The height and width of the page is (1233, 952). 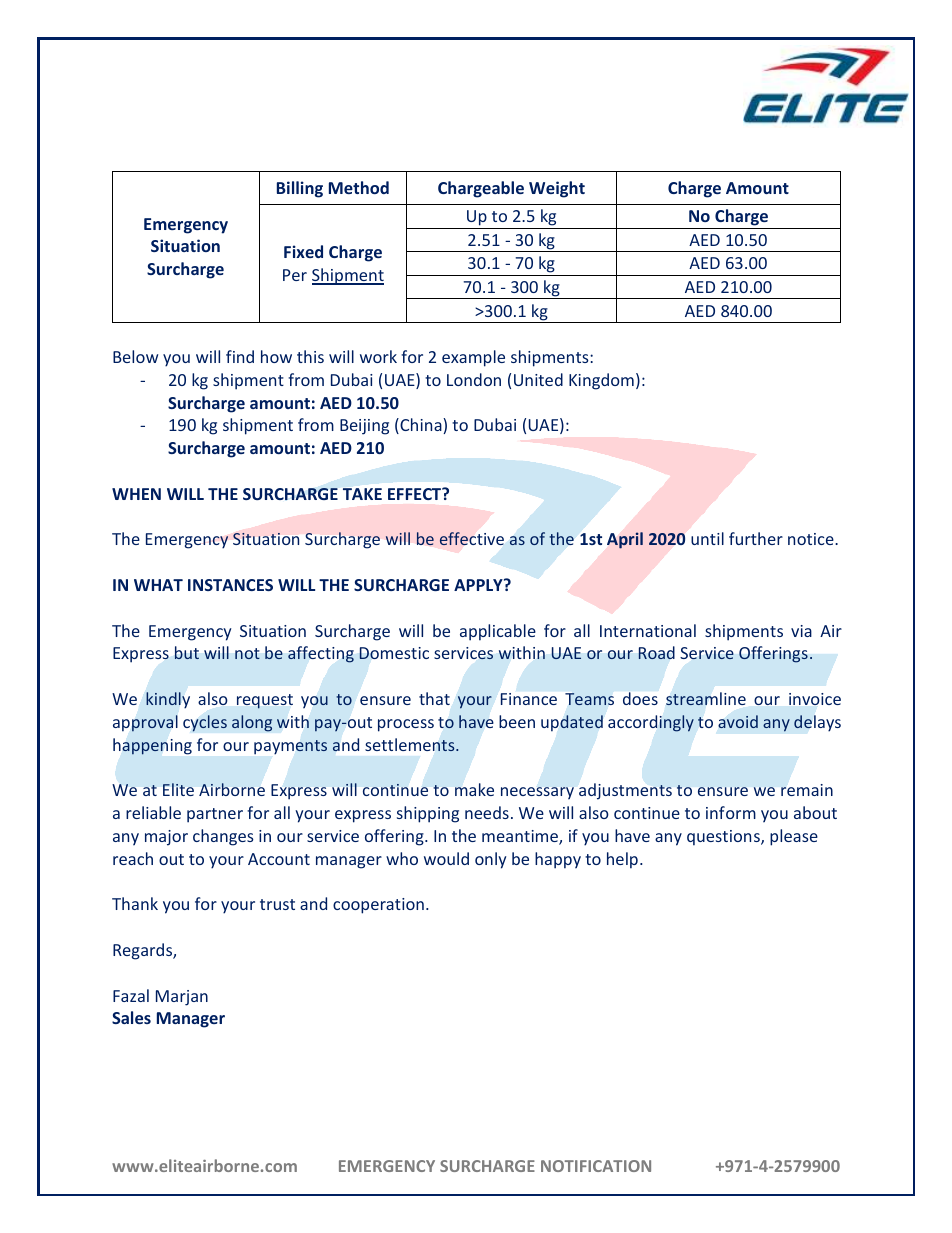 I want to click on that, so click(x=434, y=698).
